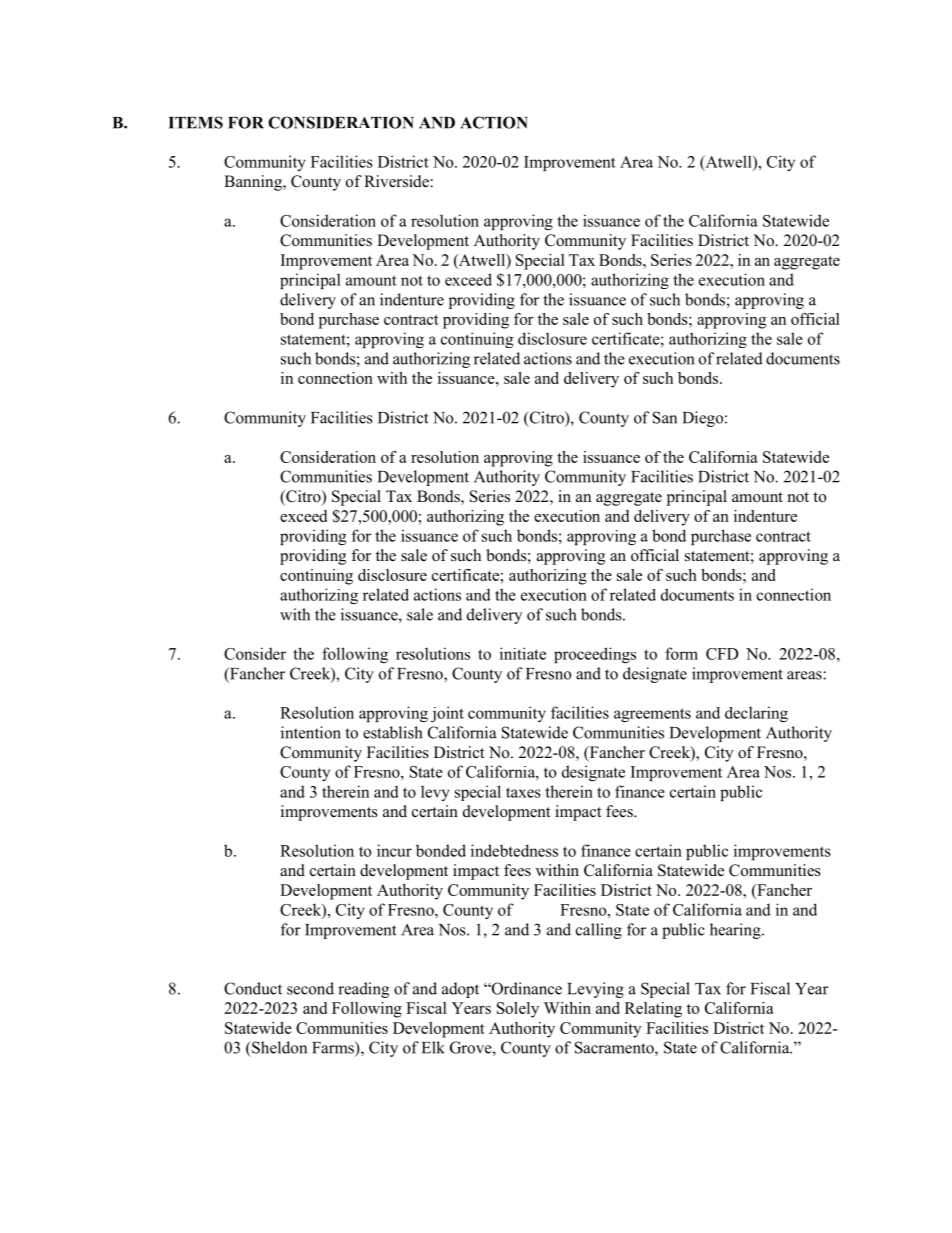 This screenshot has height=1233, width=952. What do you see at coordinates (523, 653) in the screenshot?
I see `initiate` at bounding box center [523, 653].
